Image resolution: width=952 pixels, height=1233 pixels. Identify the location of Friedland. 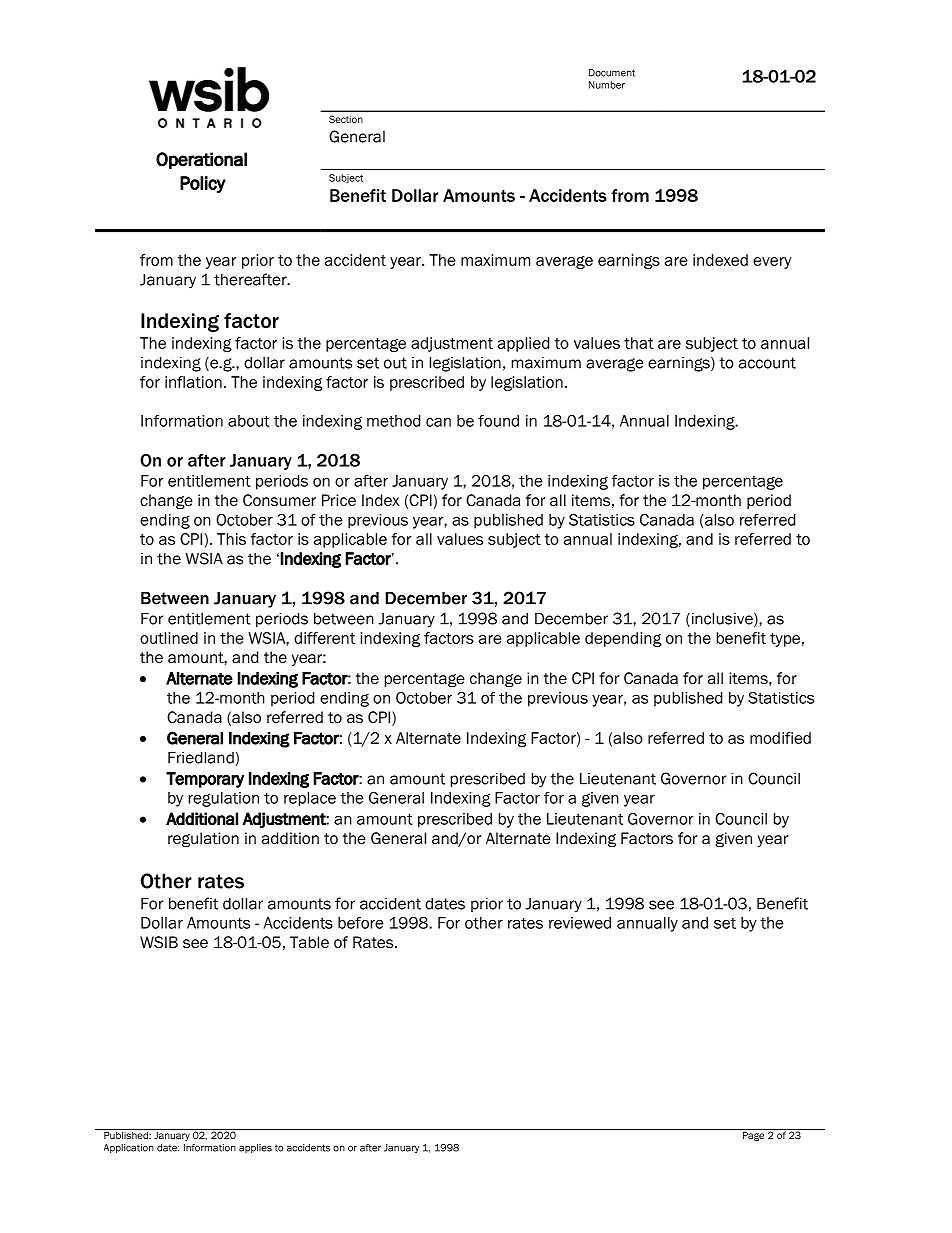
(201, 757).
